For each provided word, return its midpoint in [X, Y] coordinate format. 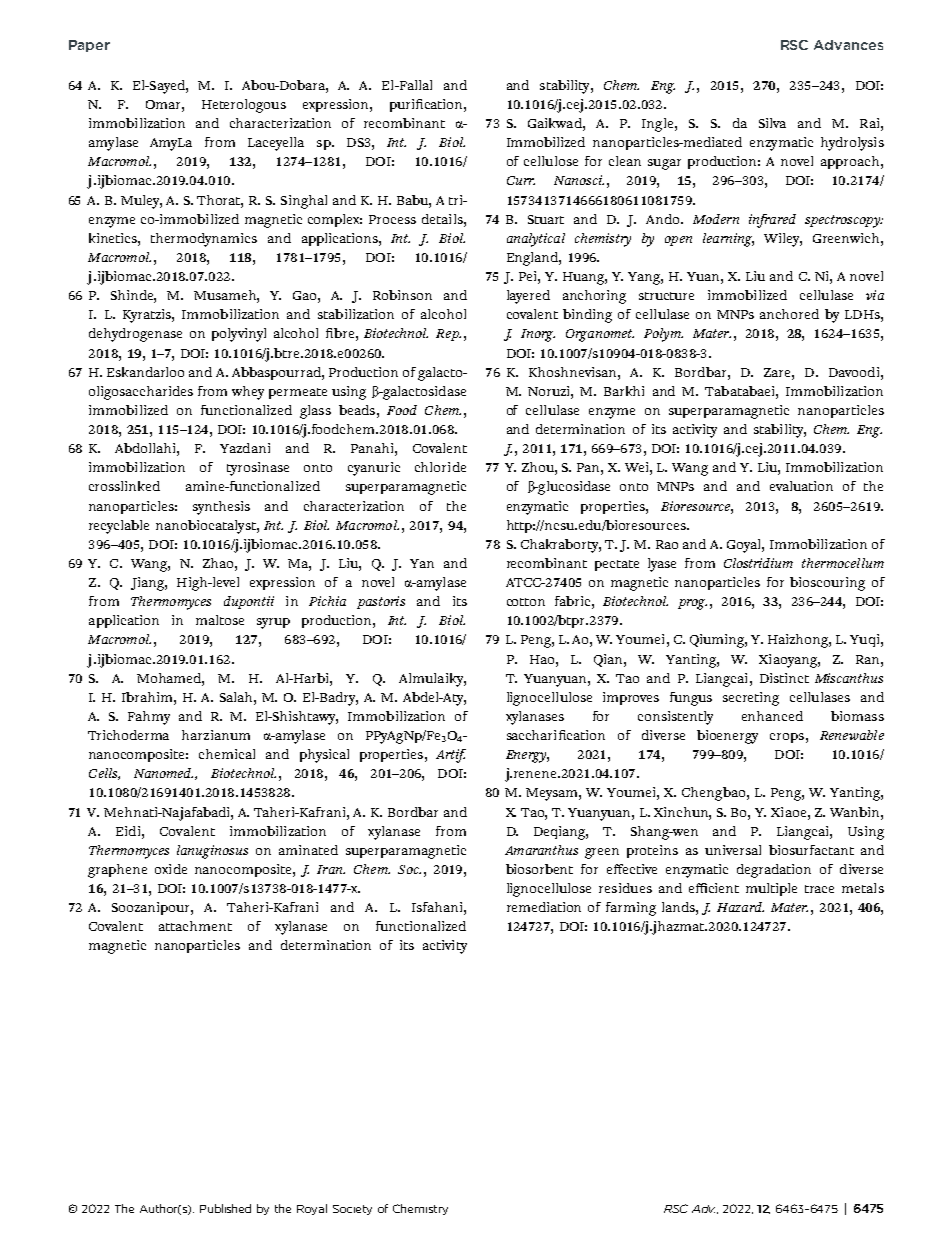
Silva [772, 123]
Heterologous [244, 106]
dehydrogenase [135, 335]
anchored [789, 314]
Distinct [784, 678]
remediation [544, 907]
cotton [526, 602]
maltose [220, 620]
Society [352, 1210]
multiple [771, 889]
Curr [521, 180]
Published [225, 1208]
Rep [448, 335]
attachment [195, 926]
